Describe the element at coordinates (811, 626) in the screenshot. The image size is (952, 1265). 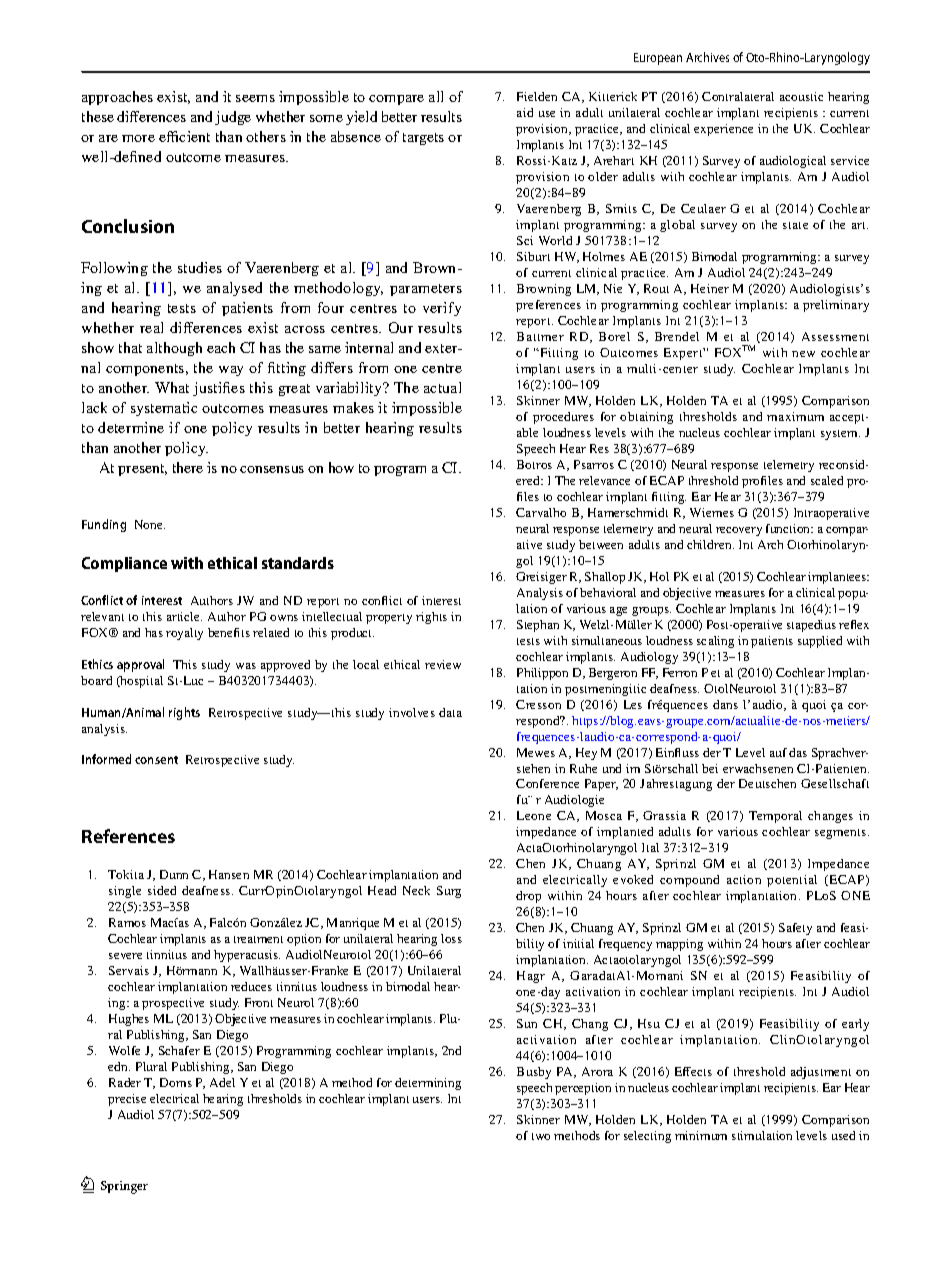
I see `stapedius` at that location.
